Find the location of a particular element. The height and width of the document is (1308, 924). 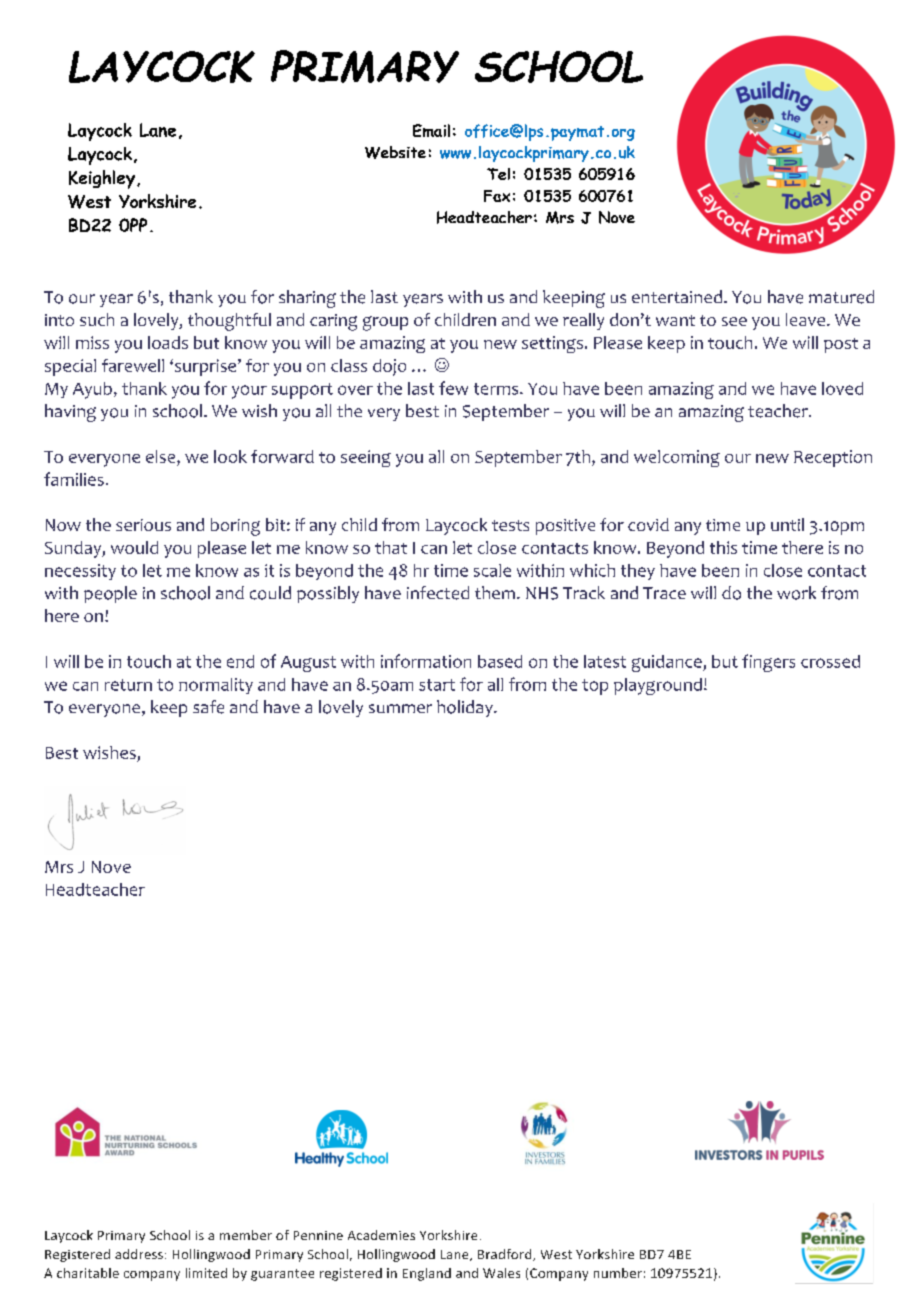

such is located at coordinates (97, 319).
